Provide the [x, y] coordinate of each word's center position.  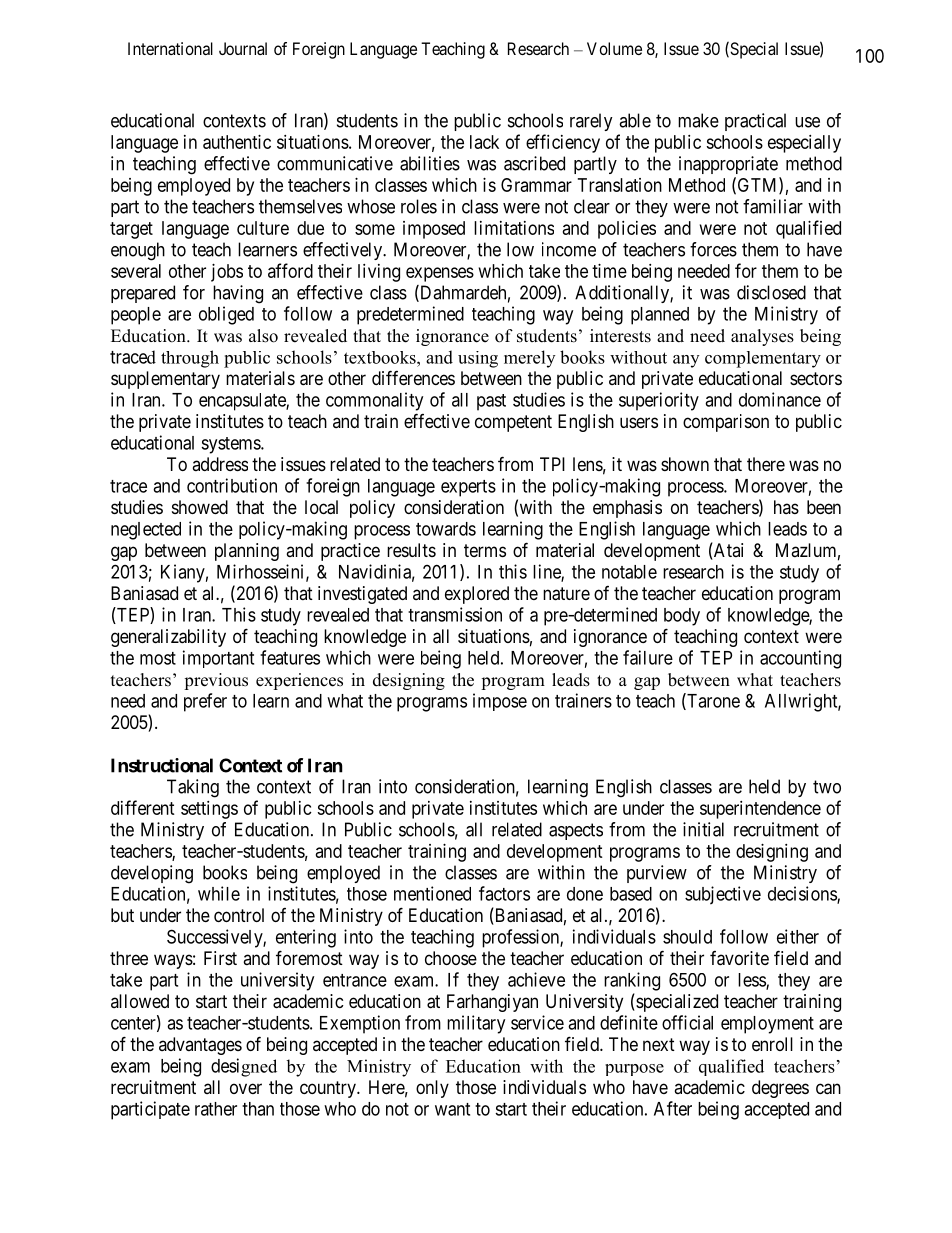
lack [484, 142]
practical [755, 122]
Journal [243, 48]
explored [477, 595]
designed [244, 1067]
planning [247, 552]
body [682, 617]
